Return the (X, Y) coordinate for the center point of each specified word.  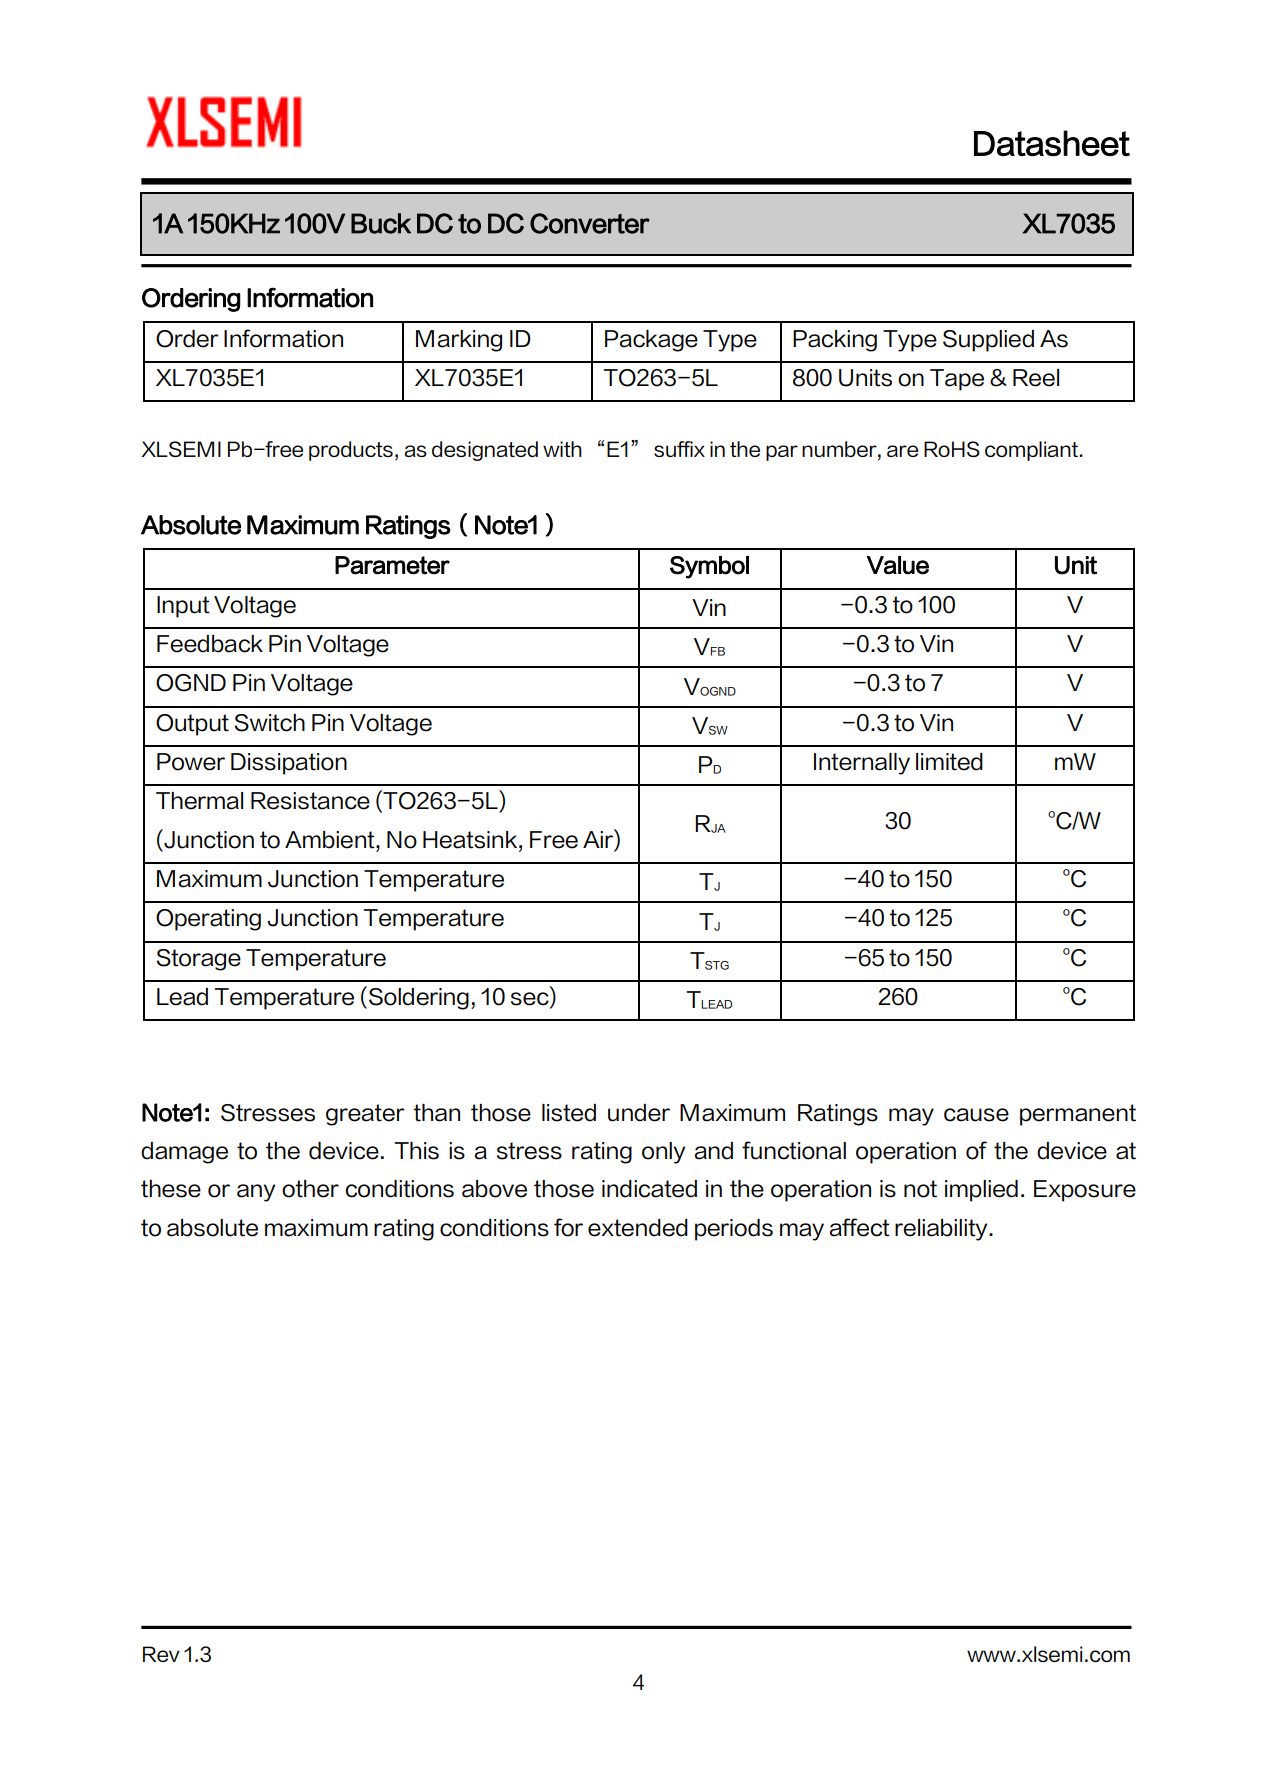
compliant (1033, 451)
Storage (198, 960)
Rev (161, 1654)
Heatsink (471, 840)
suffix (679, 449)
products (351, 451)
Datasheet (1052, 143)
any (256, 1193)
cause (976, 1115)
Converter (590, 223)
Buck (381, 223)
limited (949, 762)
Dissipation (289, 764)
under (639, 1113)
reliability (942, 1230)
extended (638, 1228)
